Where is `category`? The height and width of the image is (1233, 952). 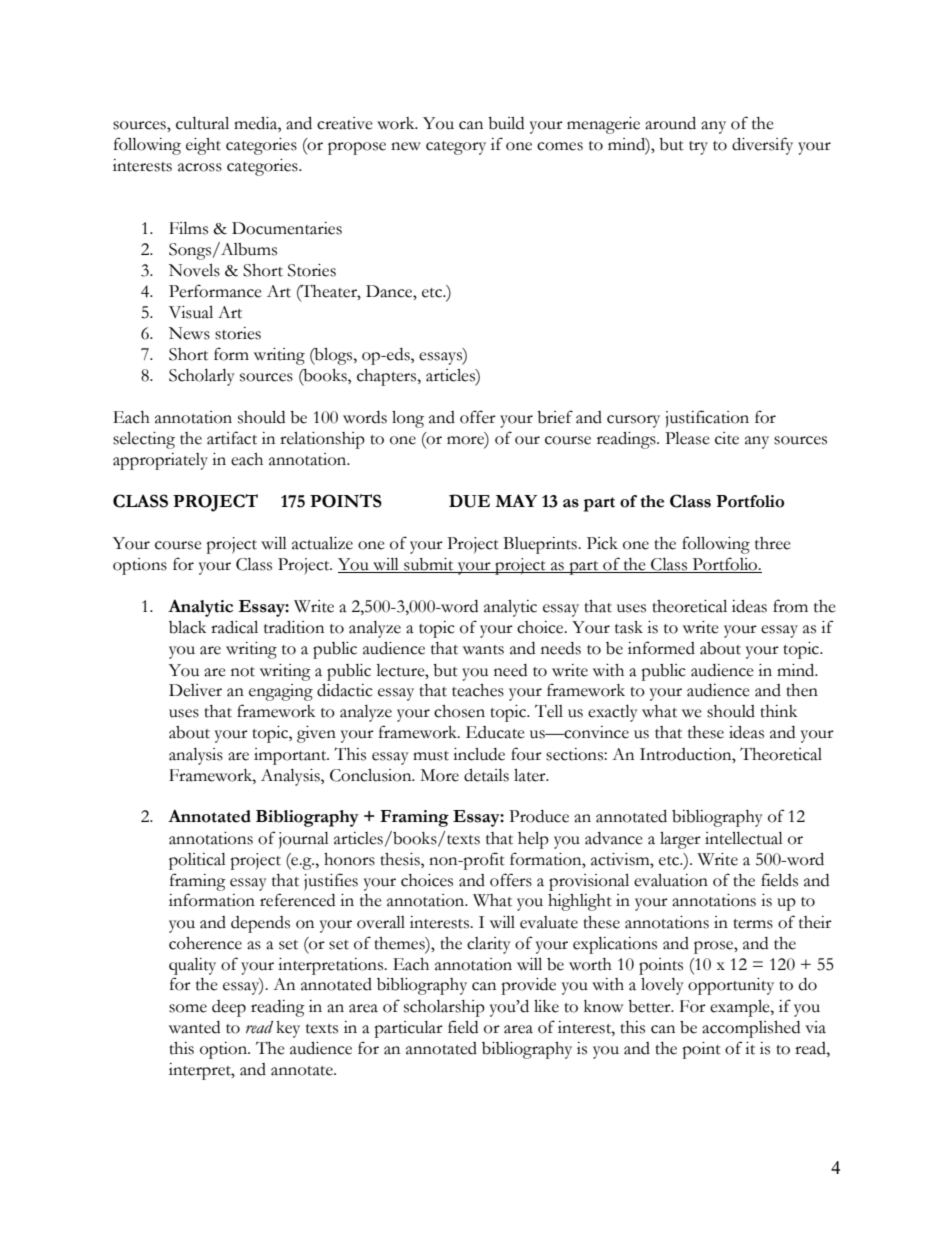 category is located at coordinates (456, 148).
